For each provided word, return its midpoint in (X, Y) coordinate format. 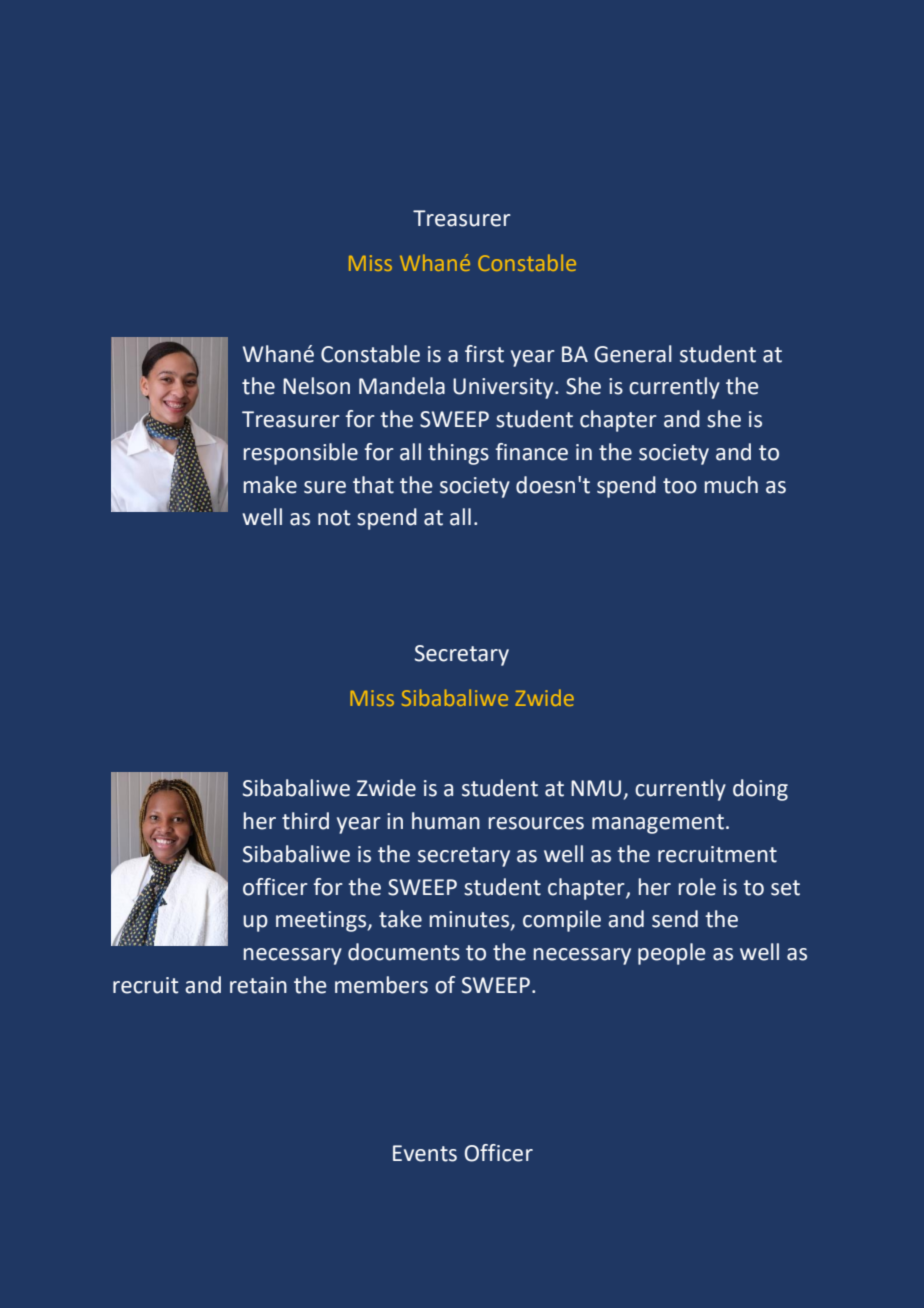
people (672, 954)
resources (536, 823)
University (504, 388)
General (633, 354)
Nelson (316, 386)
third (305, 821)
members (381, 985)
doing (760, 790)
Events (425, 1153)
